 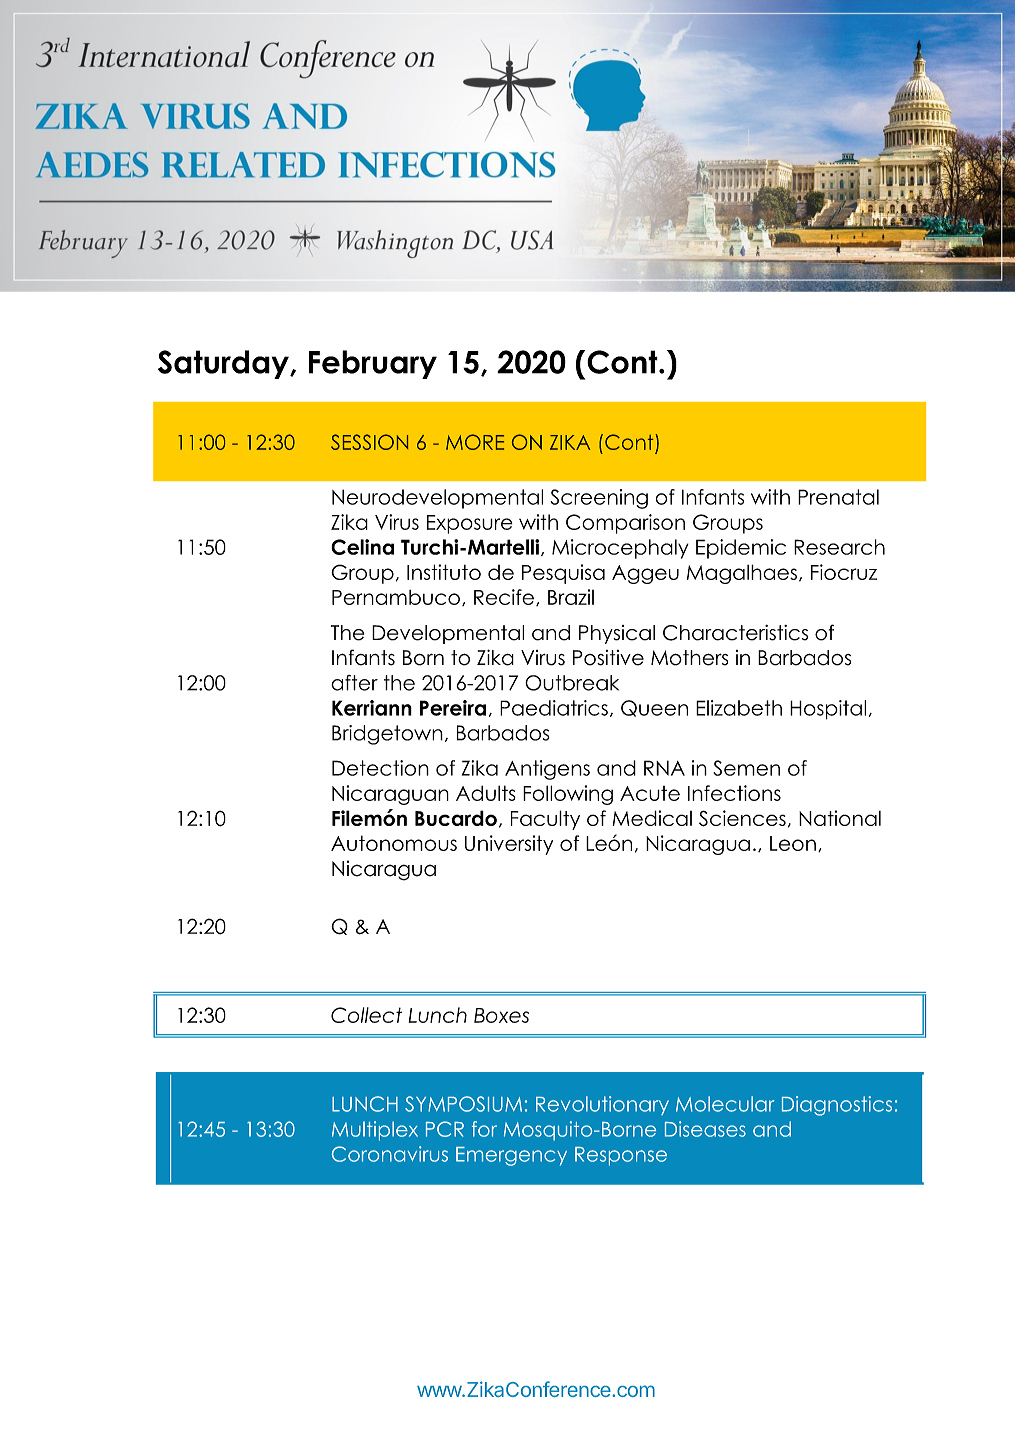 I want to click on Emergency, so click(x=511, y=1156).
